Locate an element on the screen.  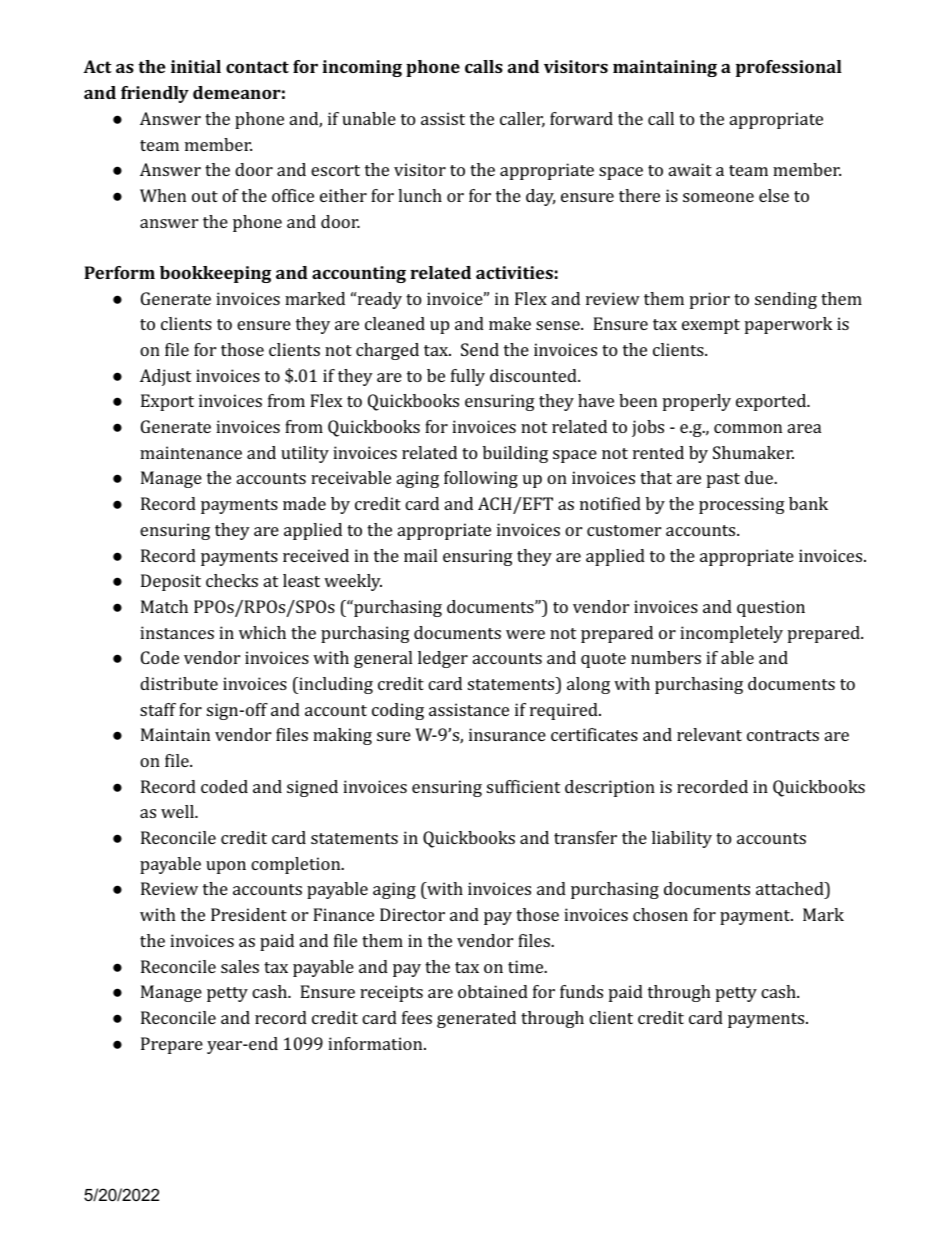
properly is located at coordinates (697, 402).
